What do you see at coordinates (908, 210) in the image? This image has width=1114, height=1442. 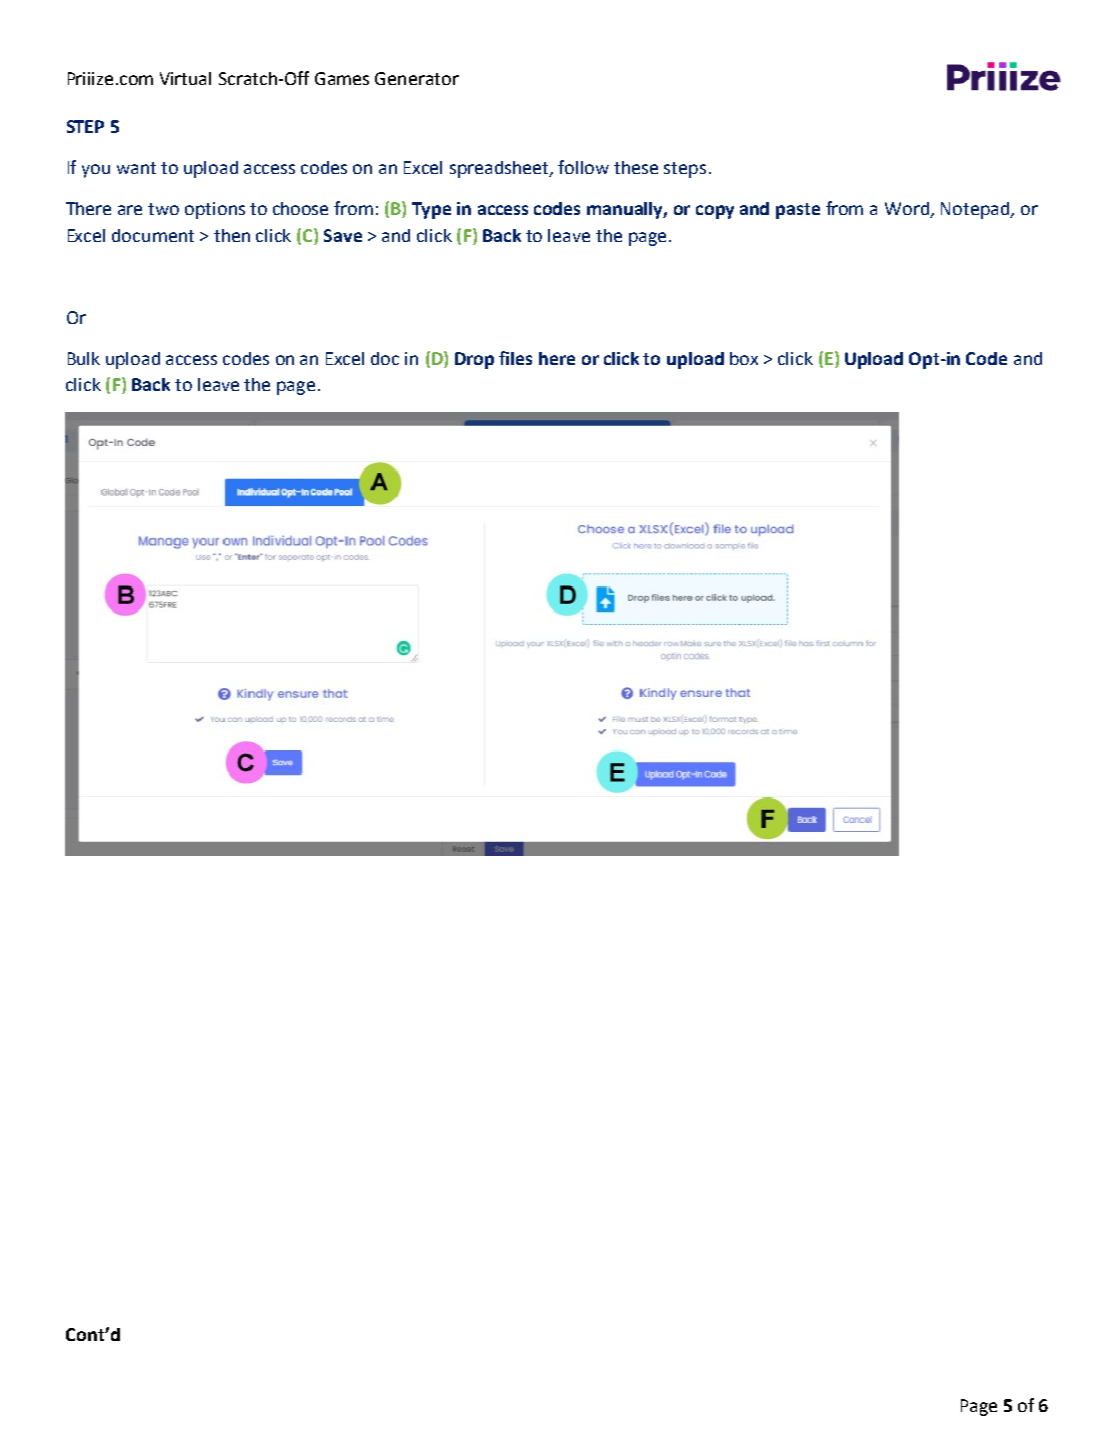 I see `Word` at bounding box center [908, 210].
